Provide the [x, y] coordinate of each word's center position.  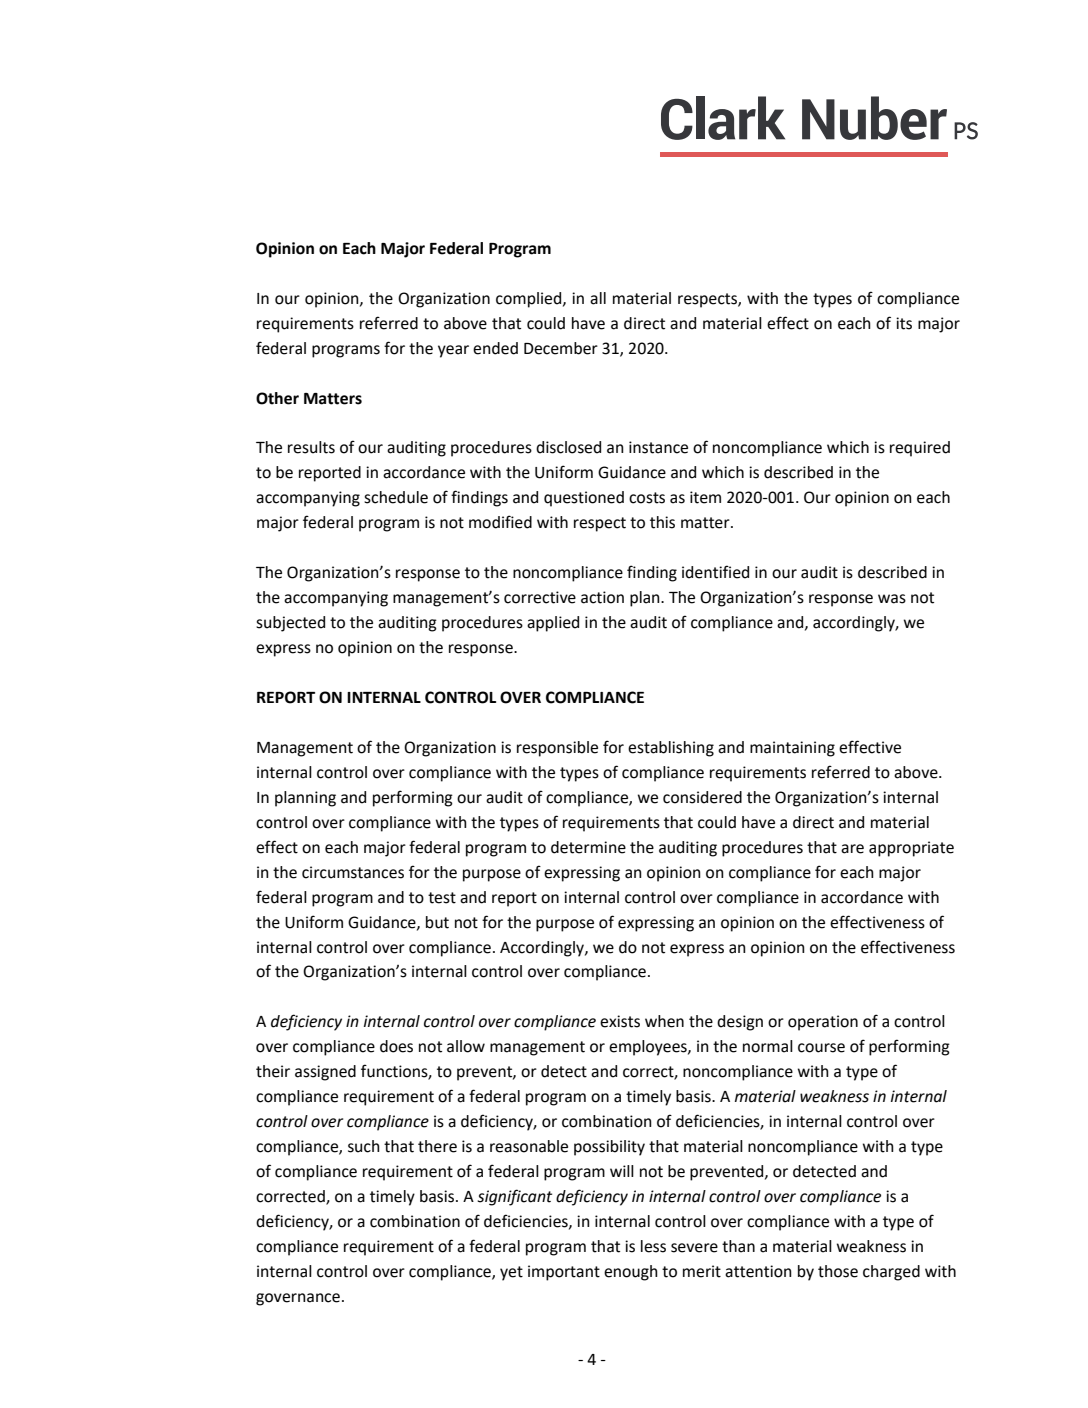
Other [277, 398]
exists [620, 1021]
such [364, 1146]
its [904, 323]
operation [823, 1023]
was [892, 599]
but [437, 922]
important [564, 1273]
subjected [290, 624]
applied [553, 624]
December [561, 348]
